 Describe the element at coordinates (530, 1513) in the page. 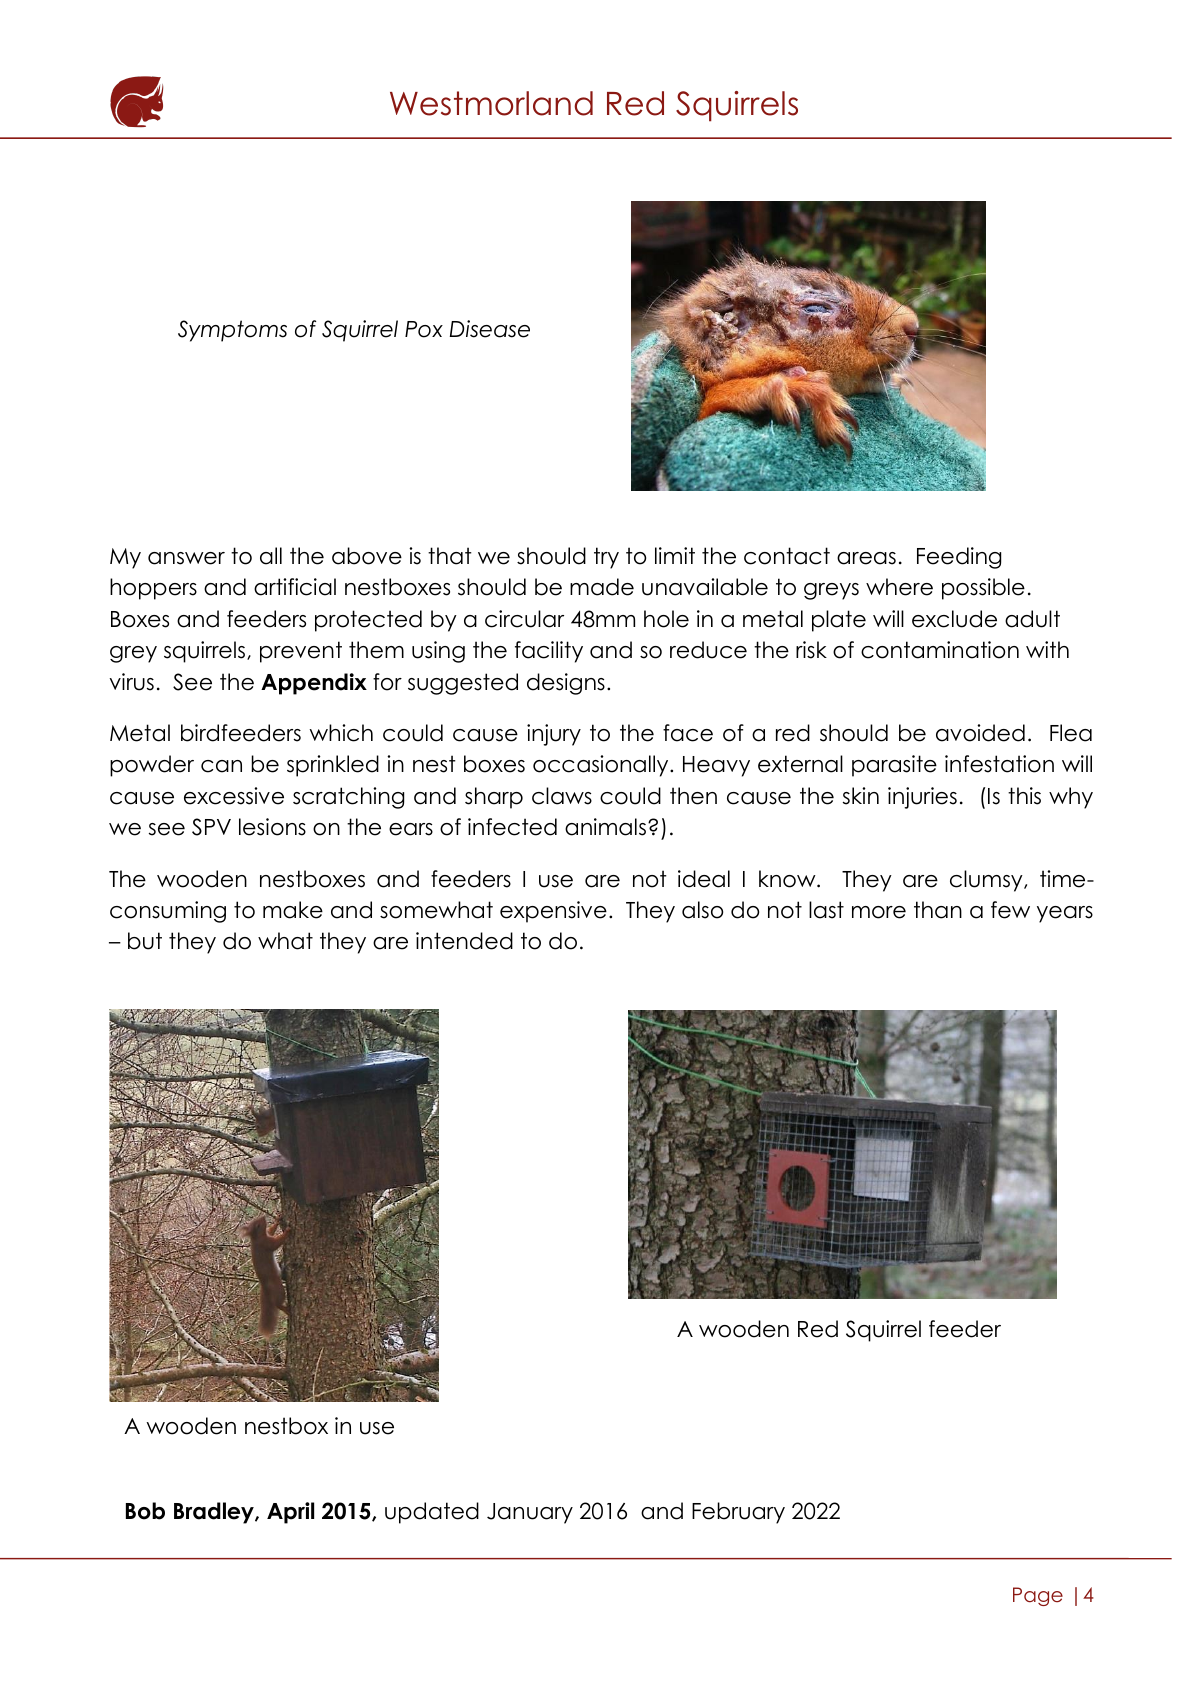

I see `January` at that location.
